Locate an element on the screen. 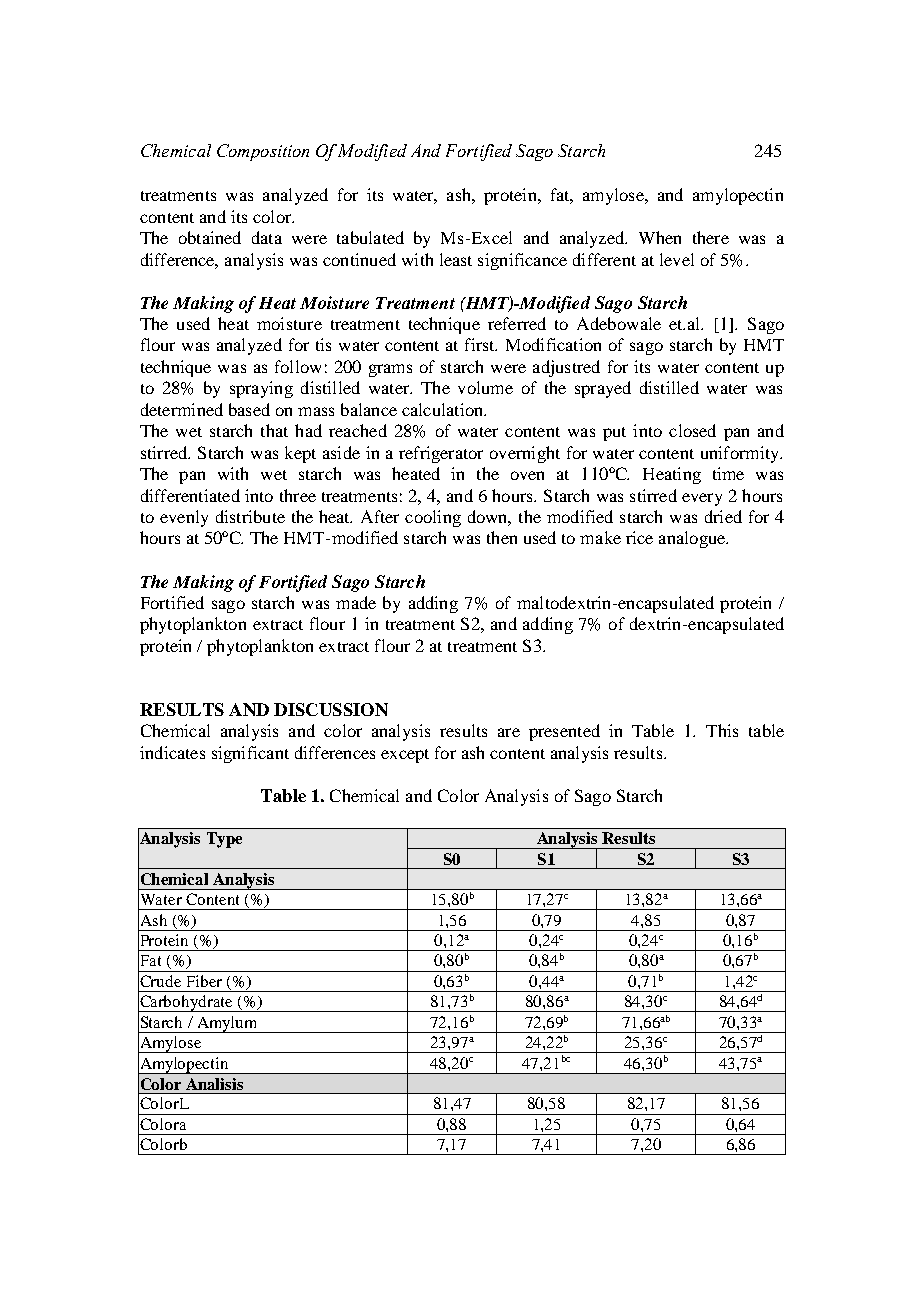 This screenshot has width=924, height=1308. When is located at coordinates (660, 237).
